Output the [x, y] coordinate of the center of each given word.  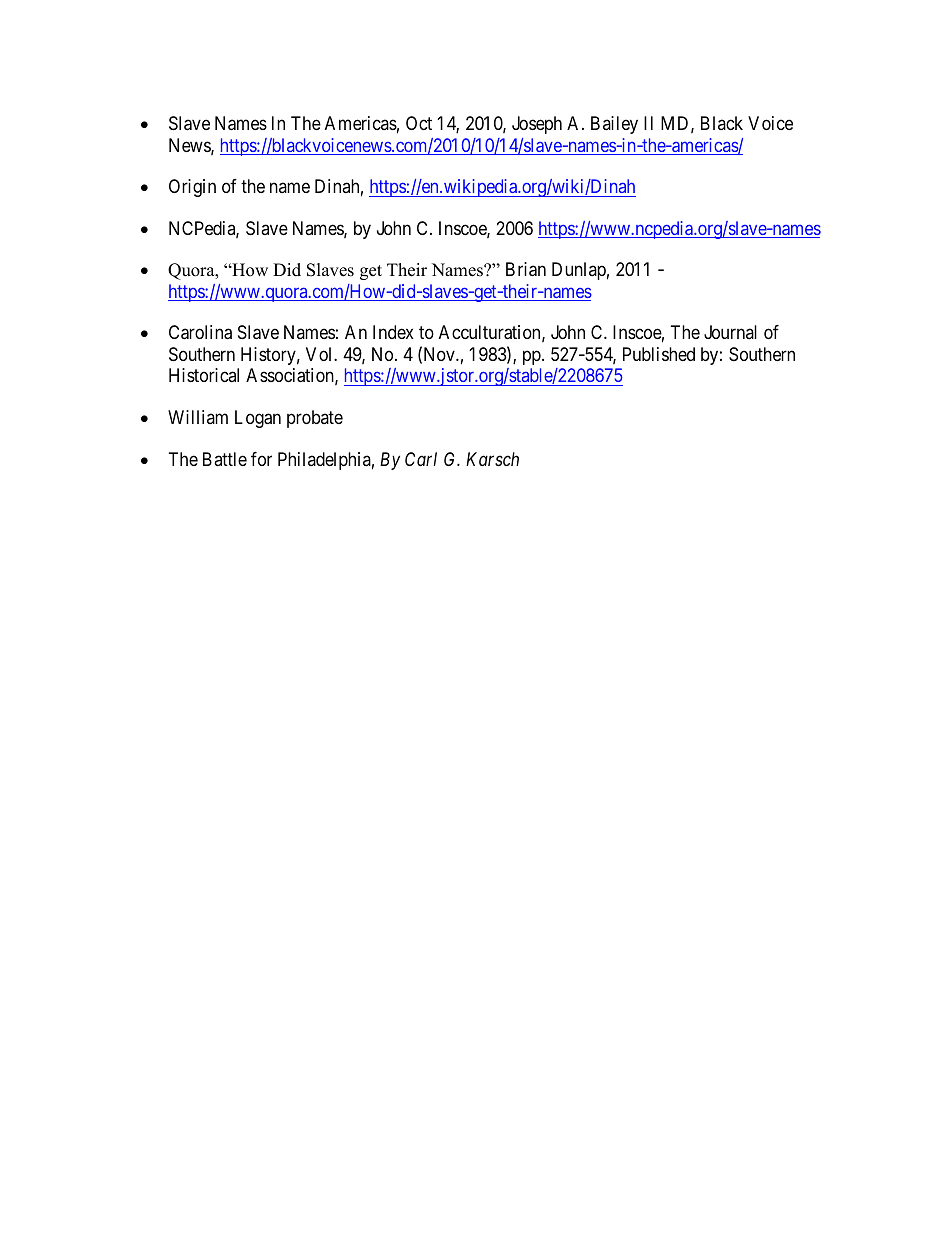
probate [315, 419]
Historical [204, 375]
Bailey [614, 125]
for [261, 459]
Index [393, 332]
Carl [421, 459]
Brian [526, 269]
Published [659, 354]
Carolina [200, 332]
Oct [419, 123]
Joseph [537, 125]
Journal [730, 332]
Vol [320, 354]
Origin [192, 188]
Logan [258, 419]
